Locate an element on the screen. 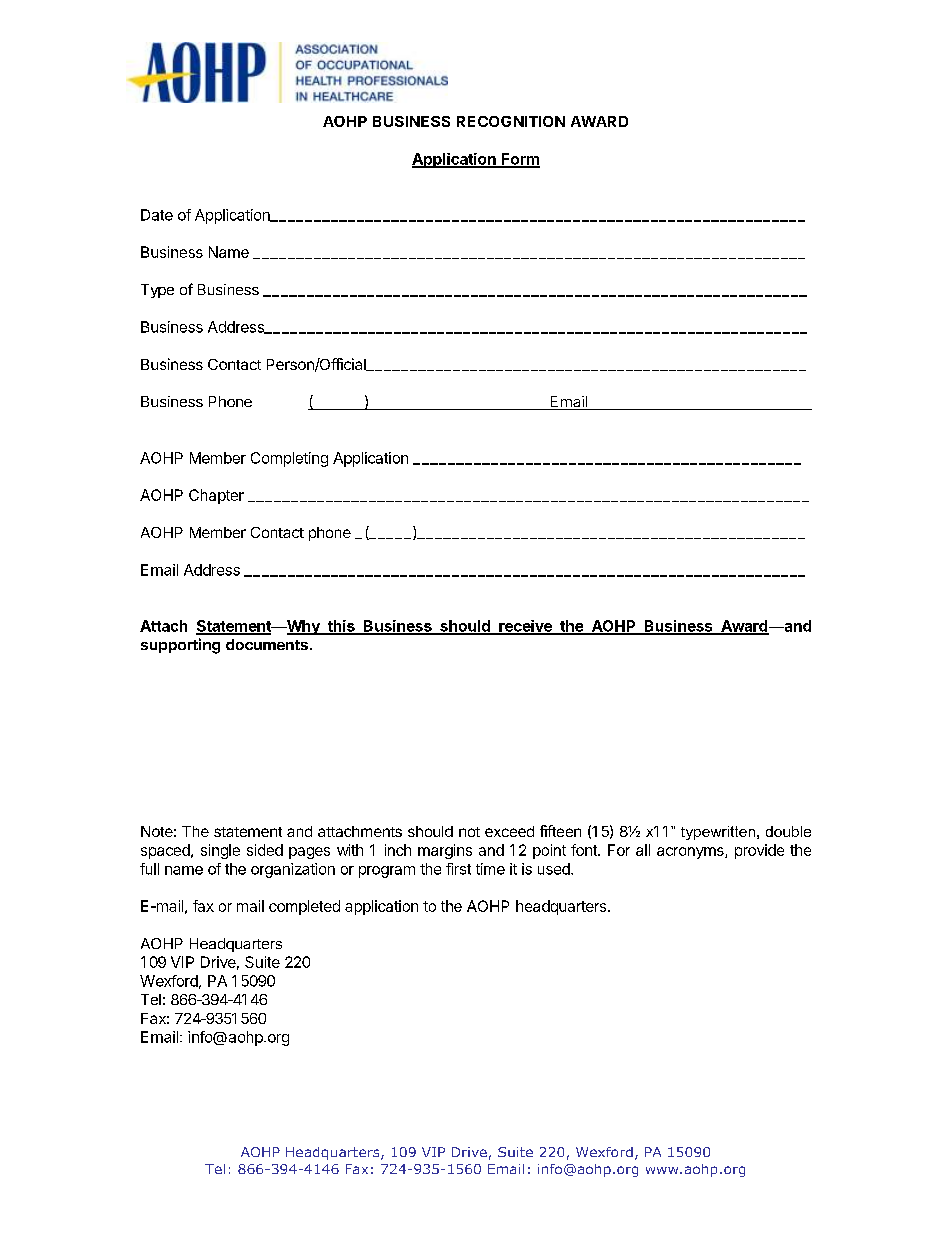  Completing is located at coordinates (289, 459).
